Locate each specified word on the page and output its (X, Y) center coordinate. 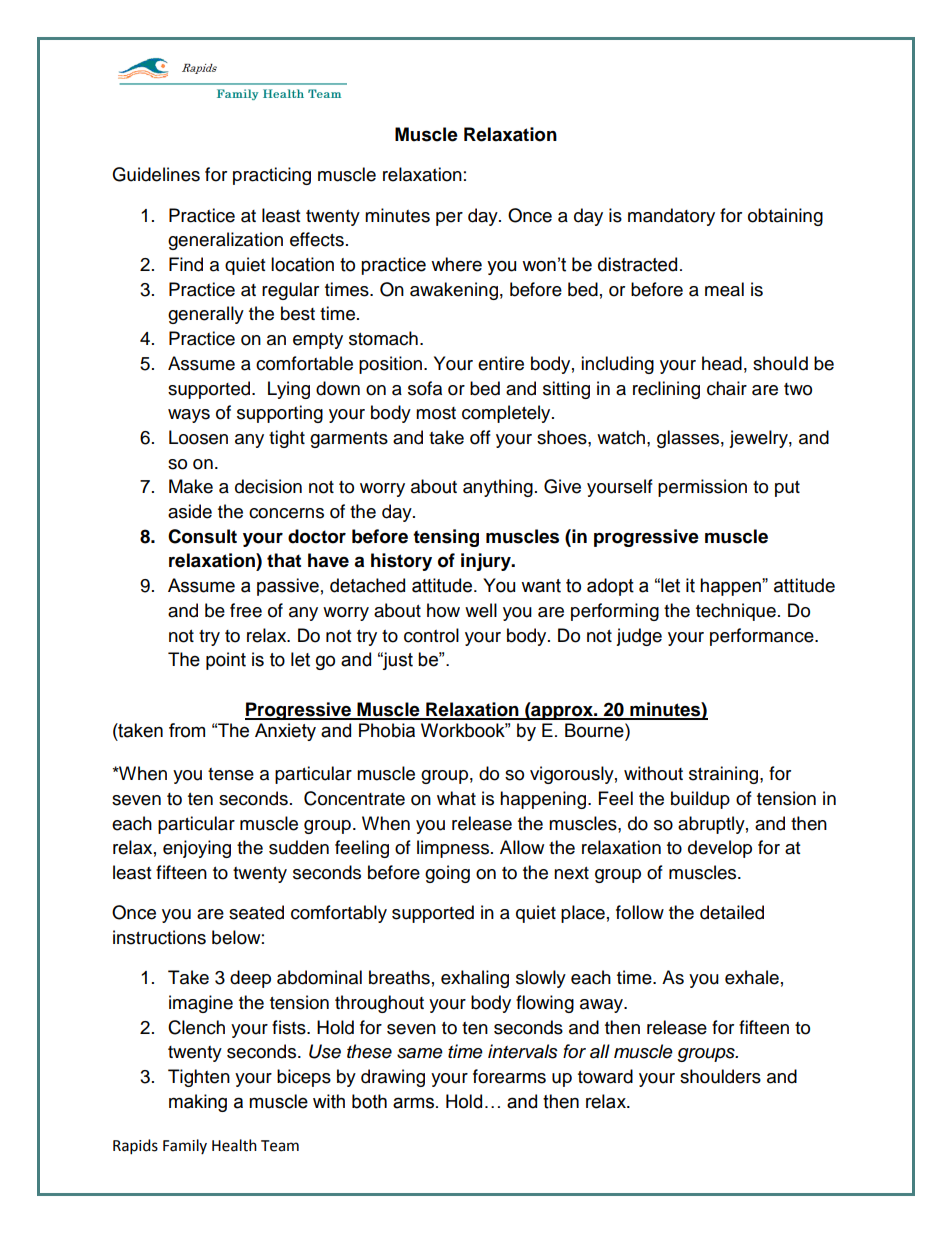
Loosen (198, 437)
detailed (732, 912)
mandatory (671, 217)
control (431, 635)
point (226, 661)
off (480, 437)
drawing (393, 1078)
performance (763, 637)
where (456, 264)
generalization (225, 241)
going (447, 874)
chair (727, 388)
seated (256, 912)
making (198, 1103)
